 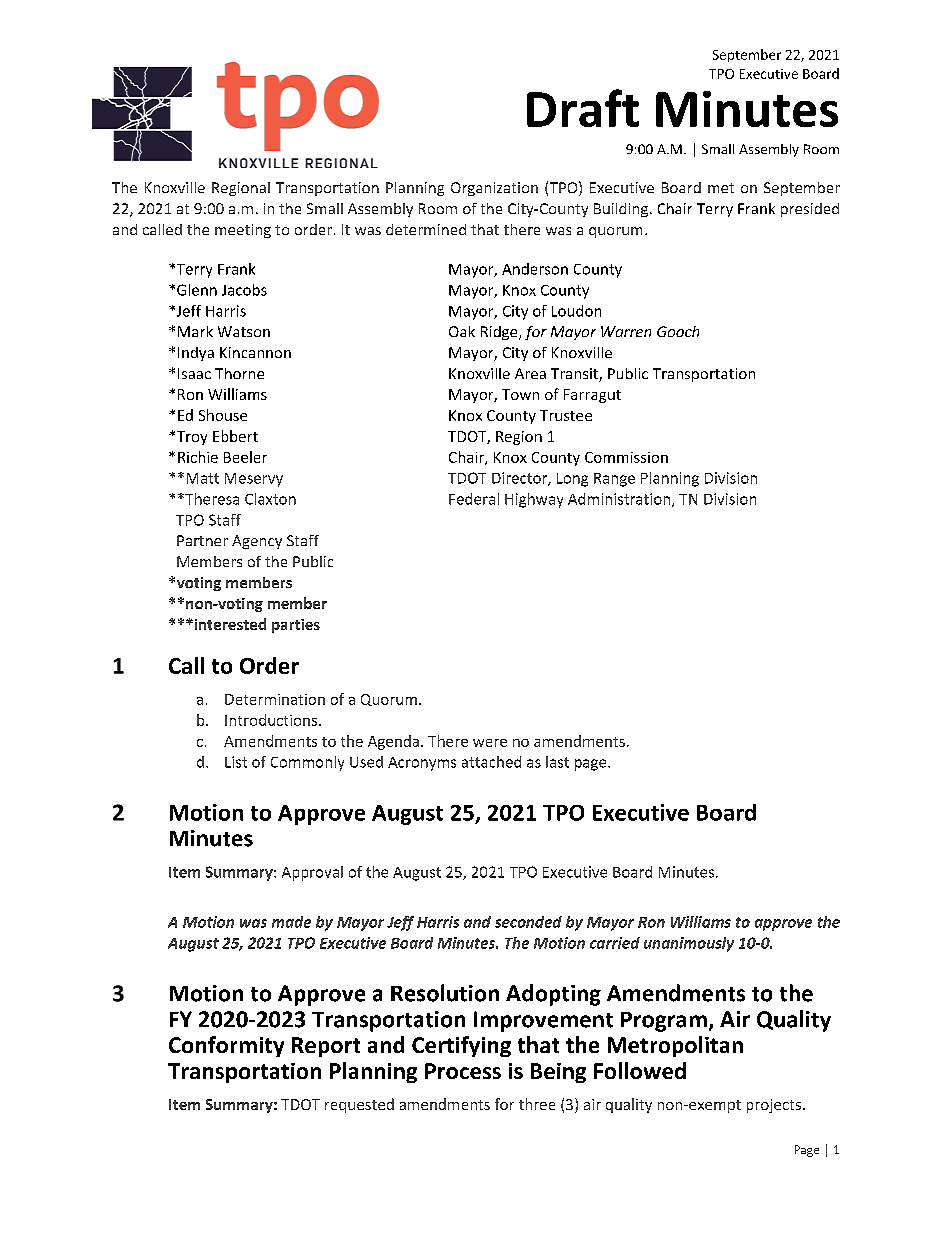 I want to click on presided, so click(x=810, y=210).
